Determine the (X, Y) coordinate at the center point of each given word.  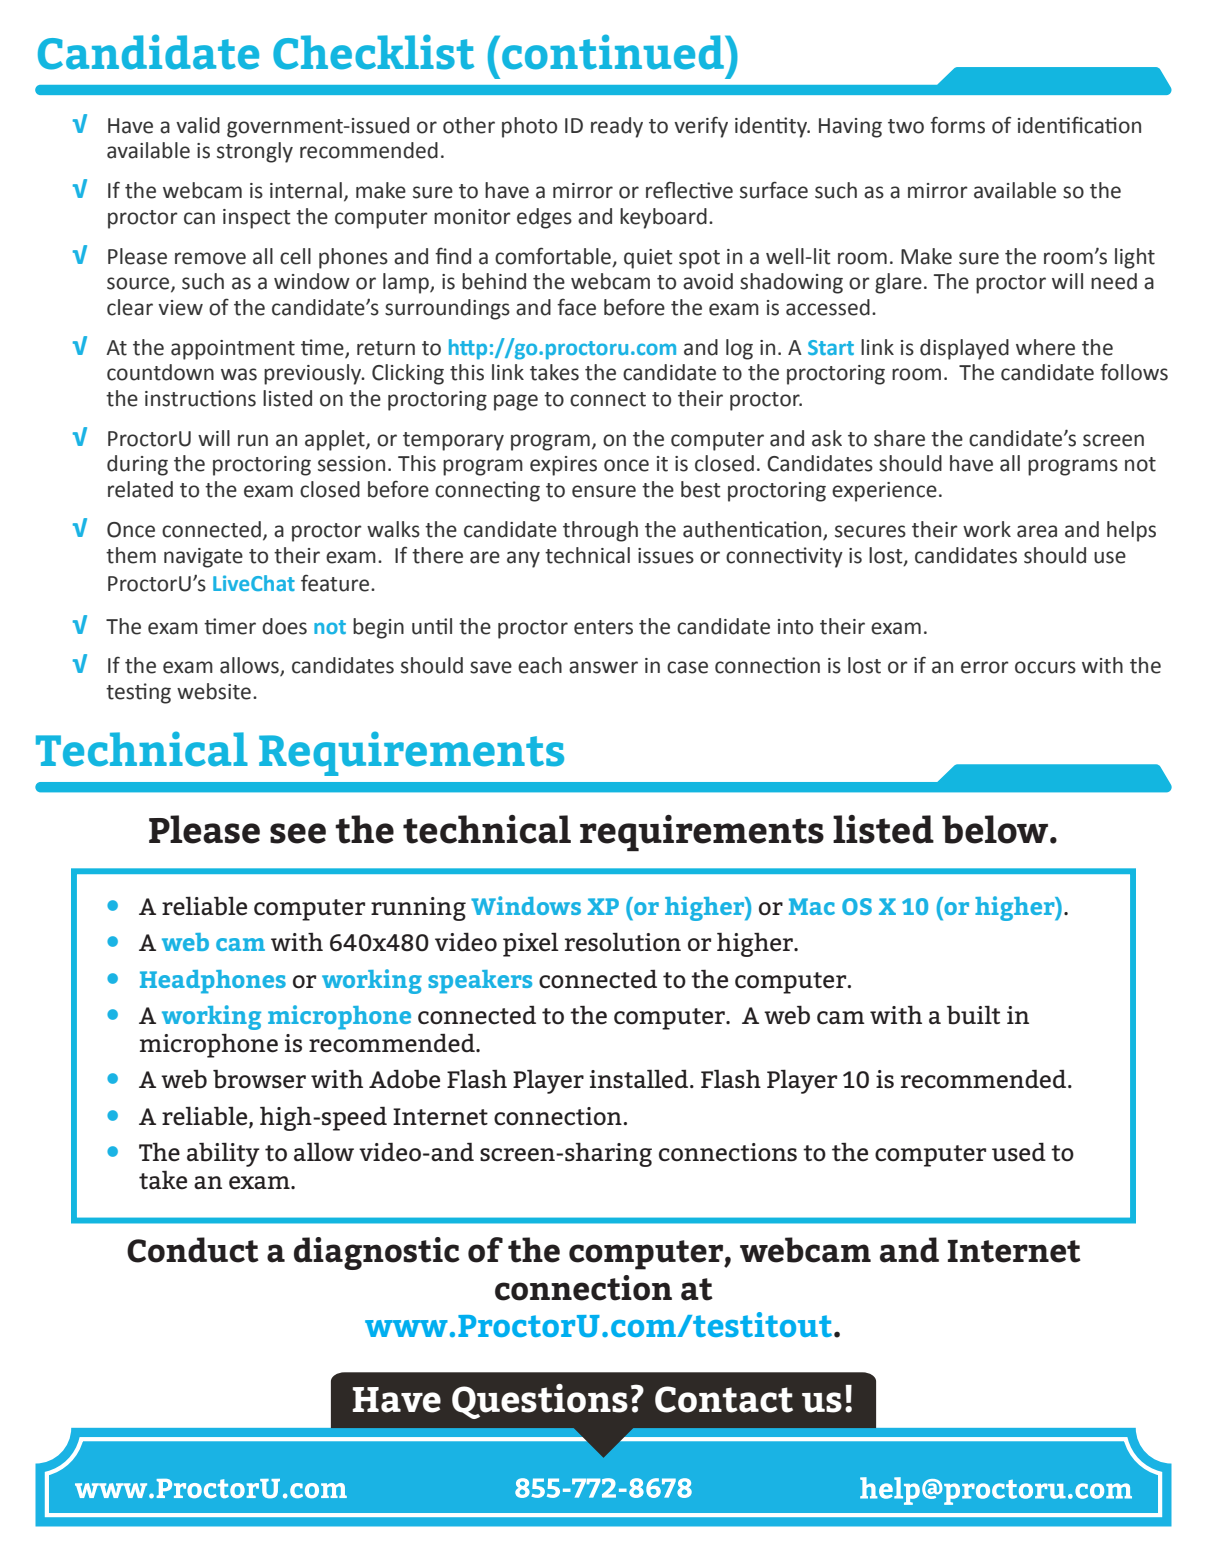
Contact (724, 1399)
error (985, 667)
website (214, 691)
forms (957, 125)
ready (617, 127)
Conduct (193, 1250)
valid (198, 125)
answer (603, 667)
